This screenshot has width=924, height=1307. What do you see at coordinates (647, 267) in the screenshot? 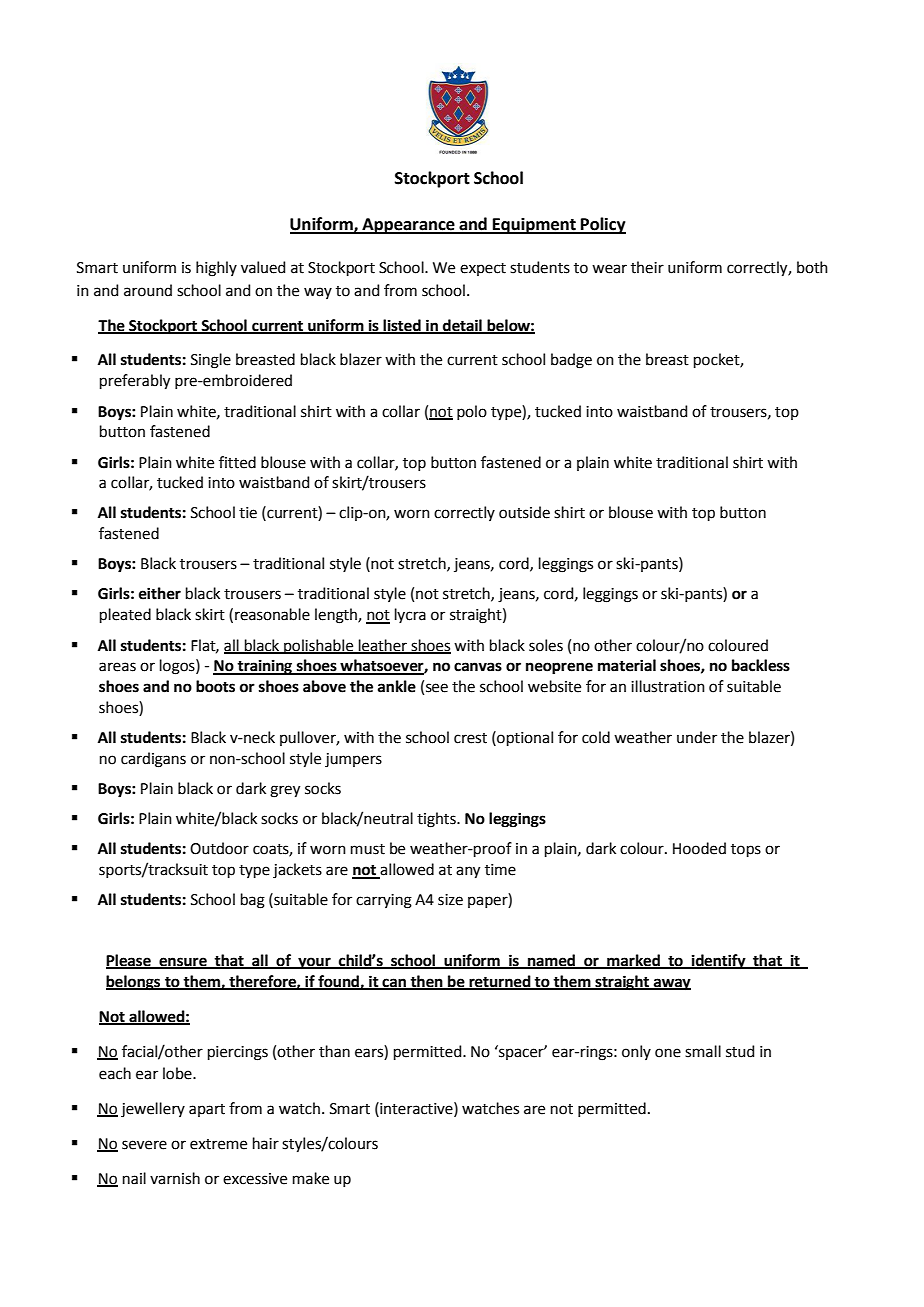
I see `their` at bounding box center [647, 267].
